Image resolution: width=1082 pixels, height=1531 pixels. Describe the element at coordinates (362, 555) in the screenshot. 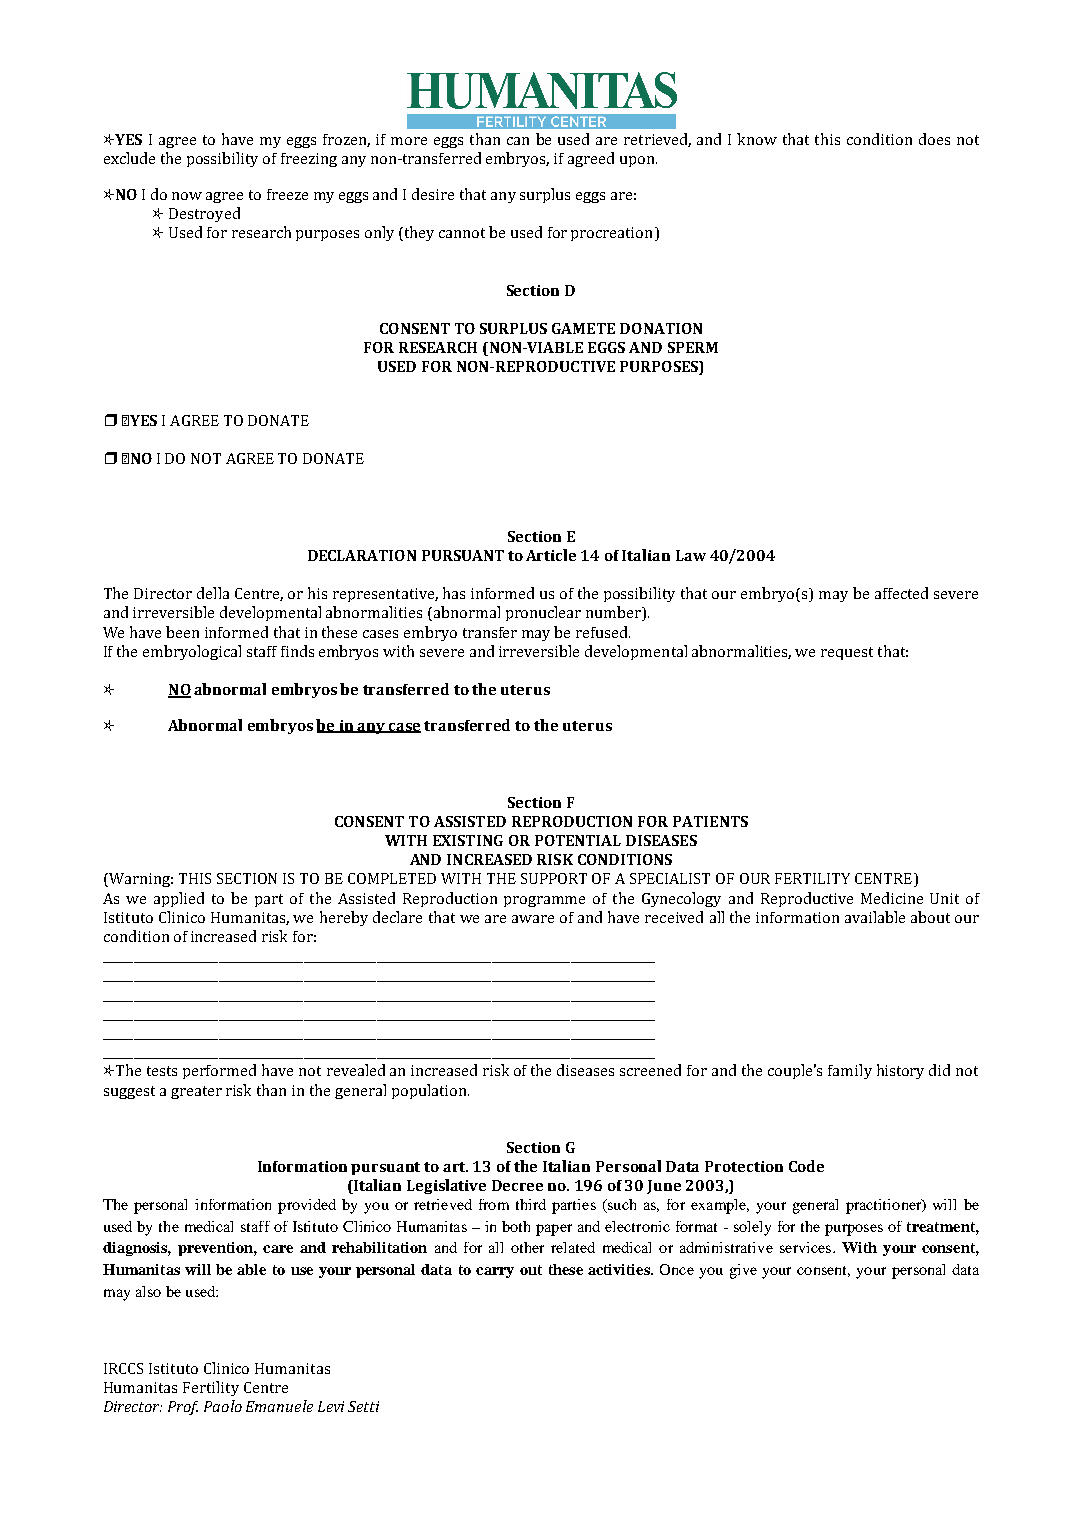

I see `DECLARATION` at that location.
